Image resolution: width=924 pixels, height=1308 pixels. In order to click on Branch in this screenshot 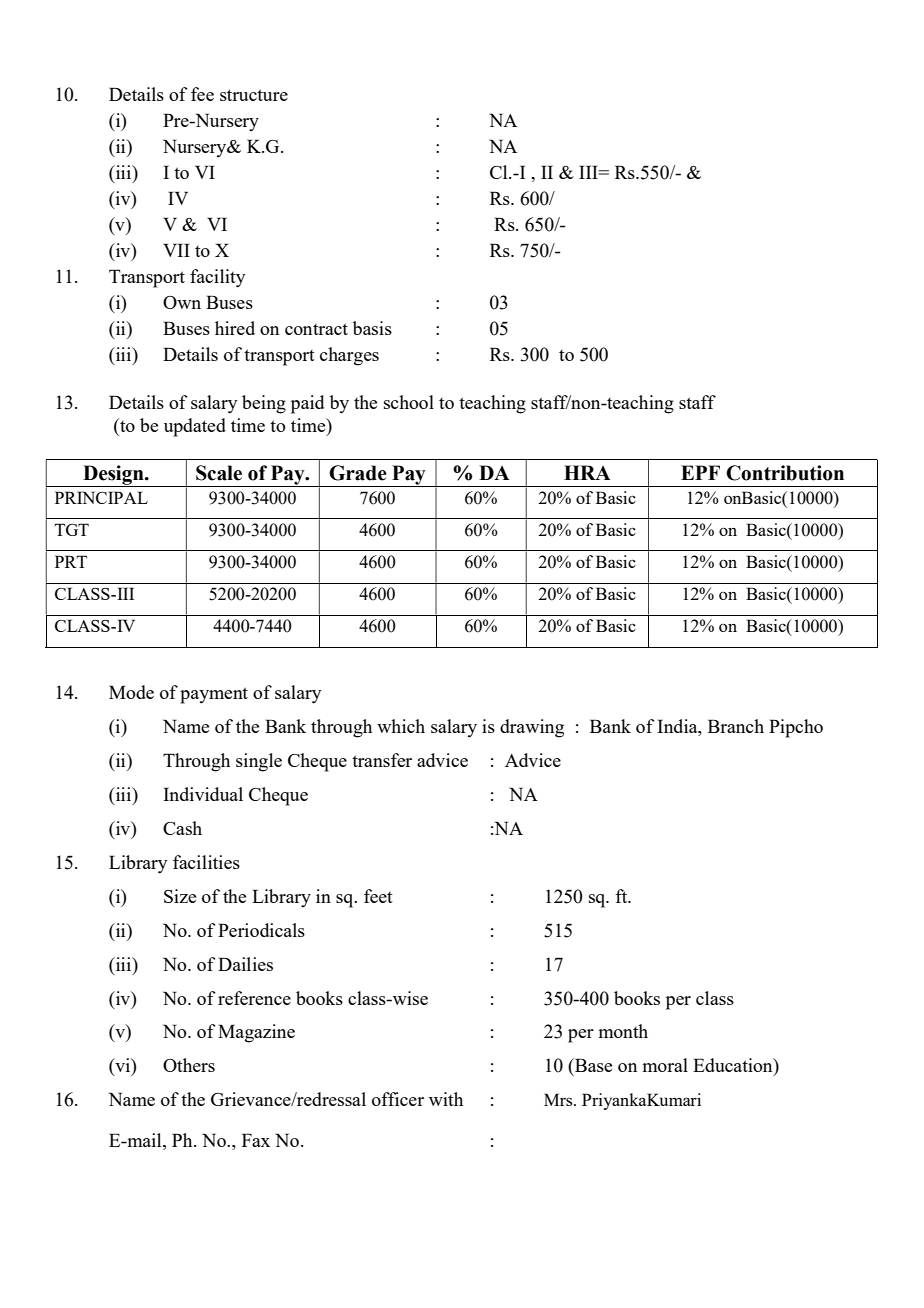, I will do `click(736, 726)`.
